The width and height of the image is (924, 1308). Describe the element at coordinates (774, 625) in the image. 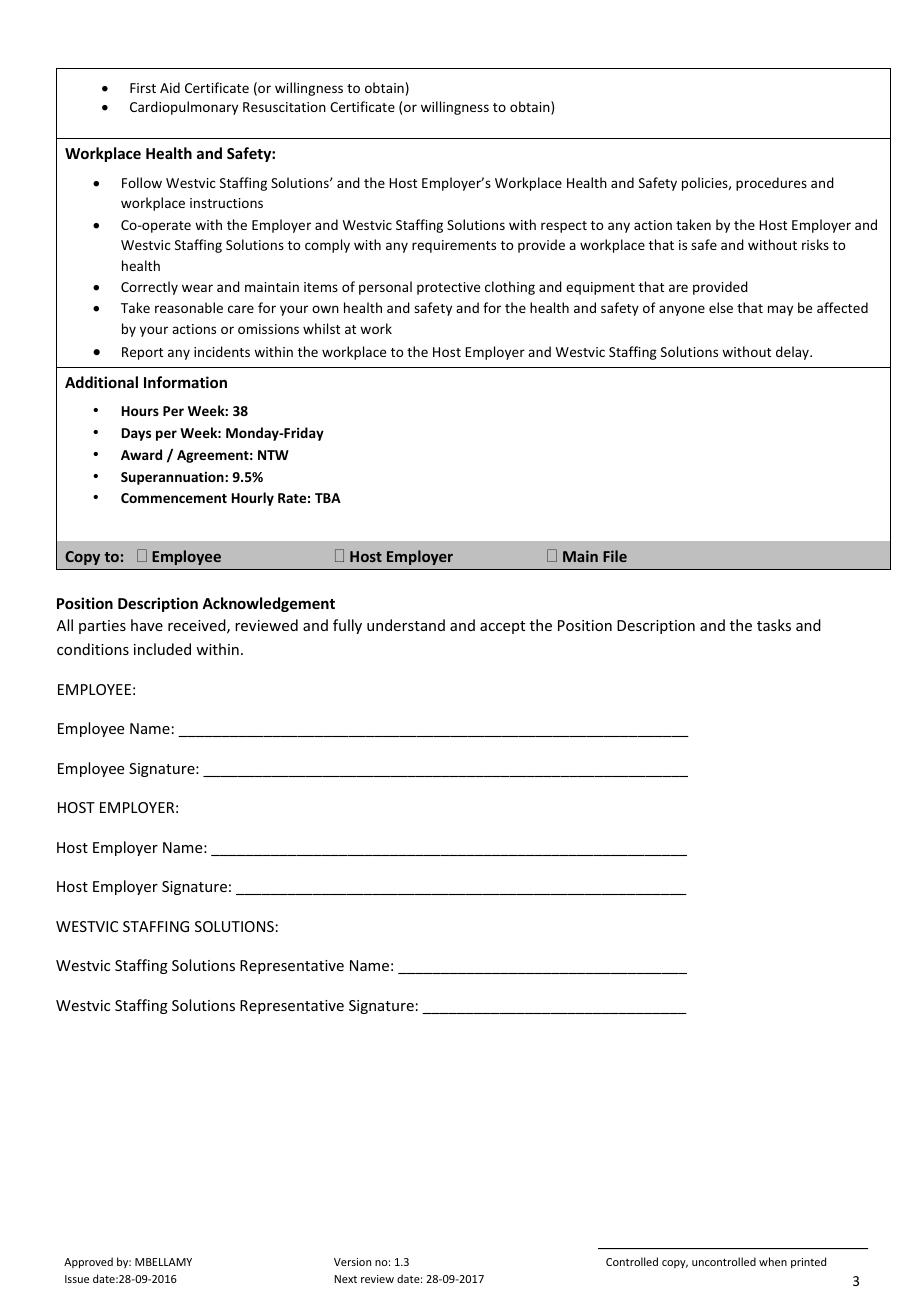

I see `tasks` at that location.
